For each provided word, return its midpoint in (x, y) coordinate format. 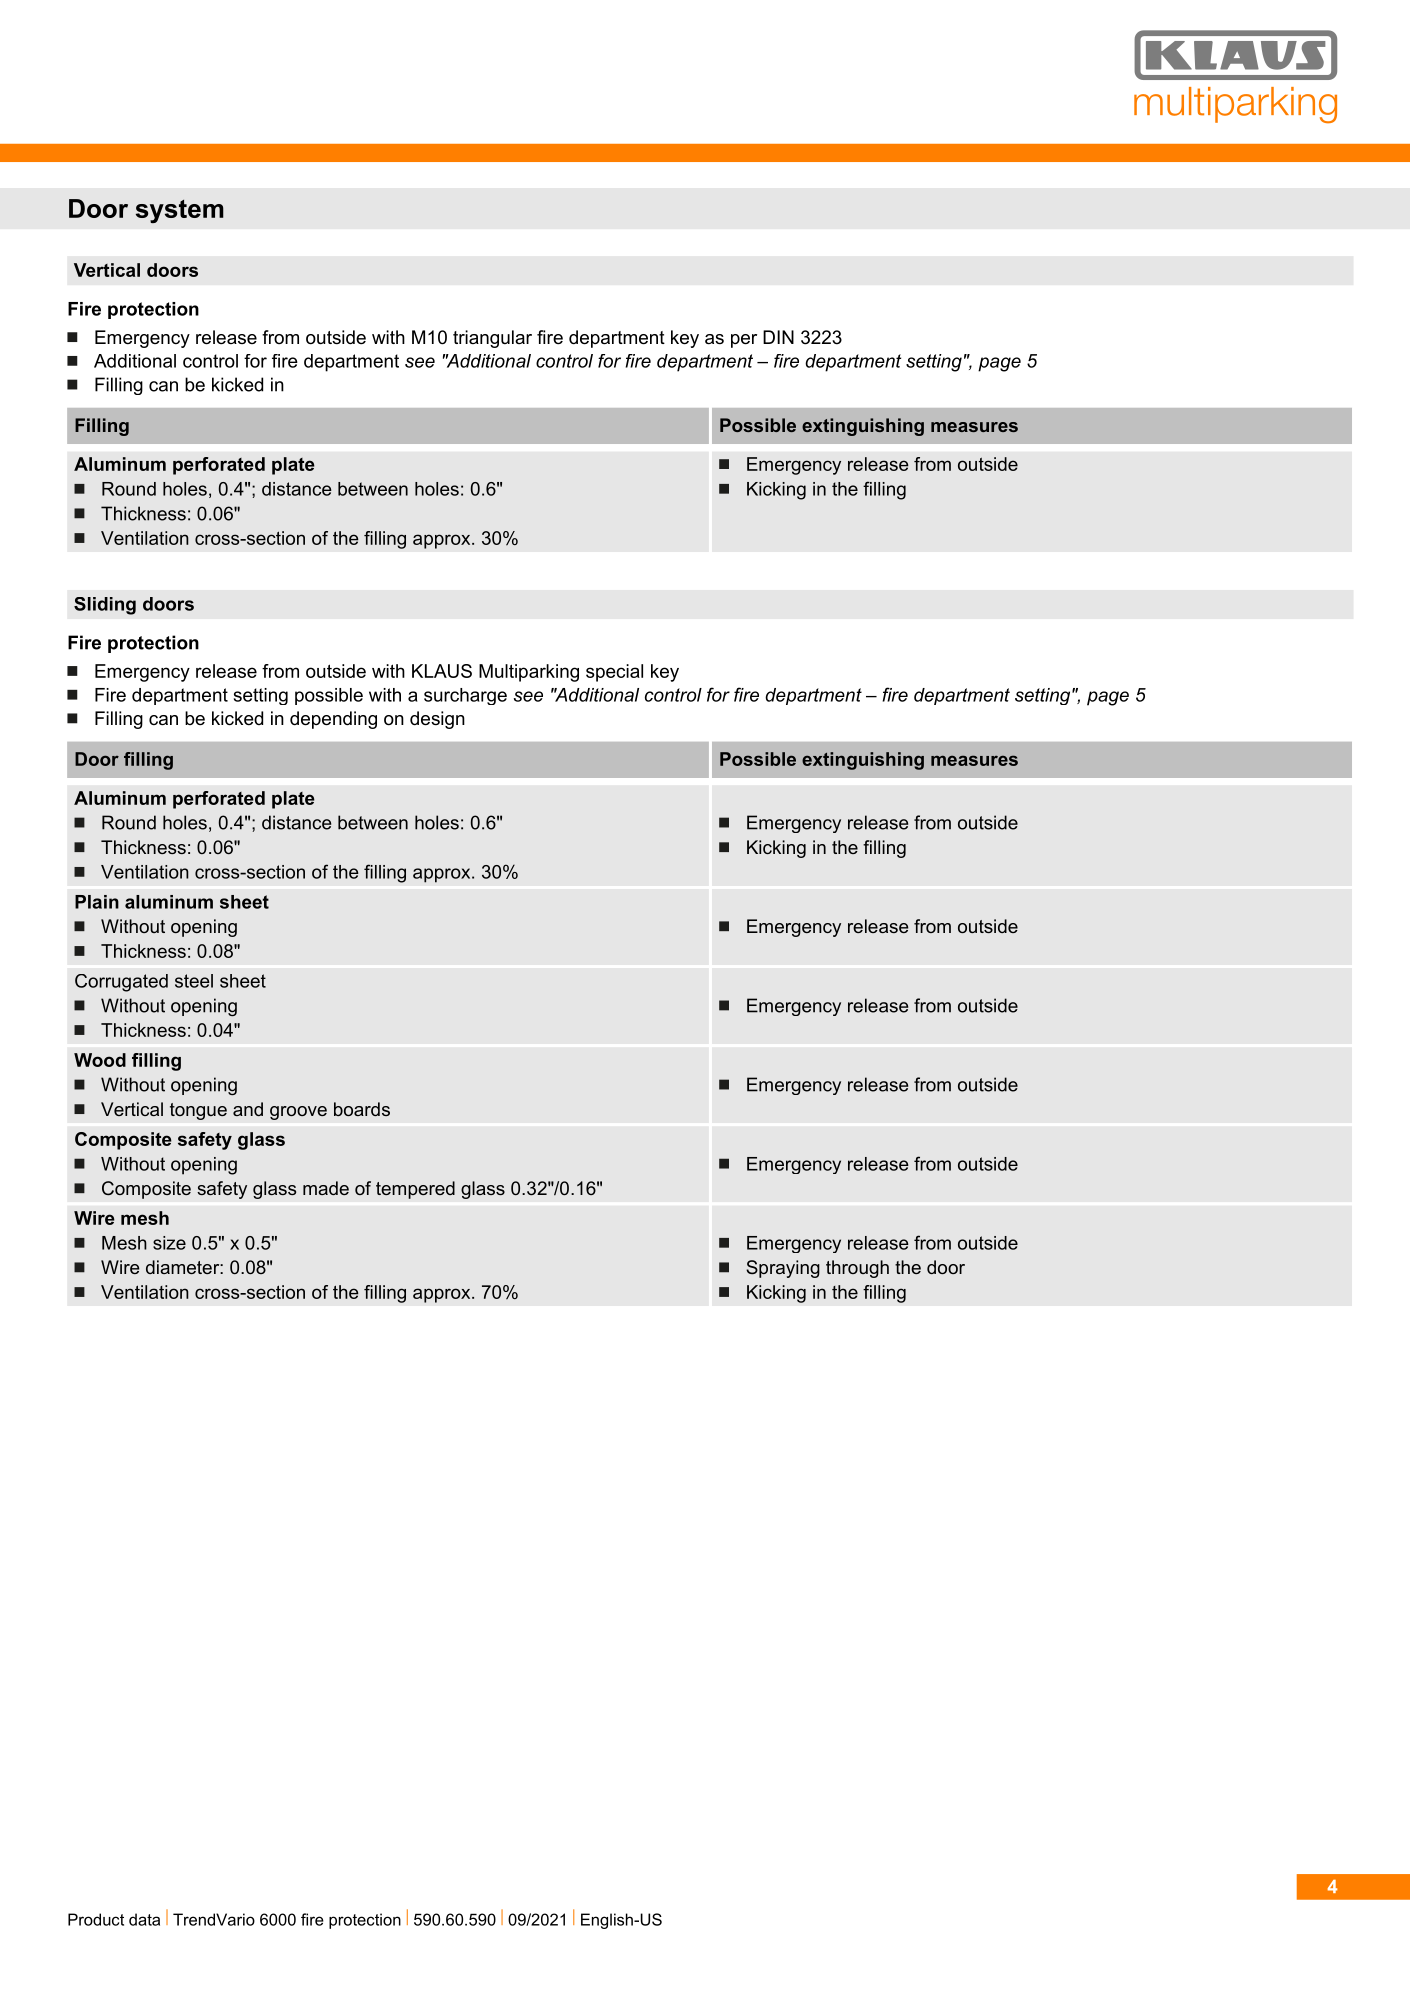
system (180, 211)
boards (362, 1109)
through (857, 1269)
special (614, 673)
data (144, 1919)
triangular (492, 339)
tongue (198, 1111)
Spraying (783, 1269)
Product (96, 1919)
